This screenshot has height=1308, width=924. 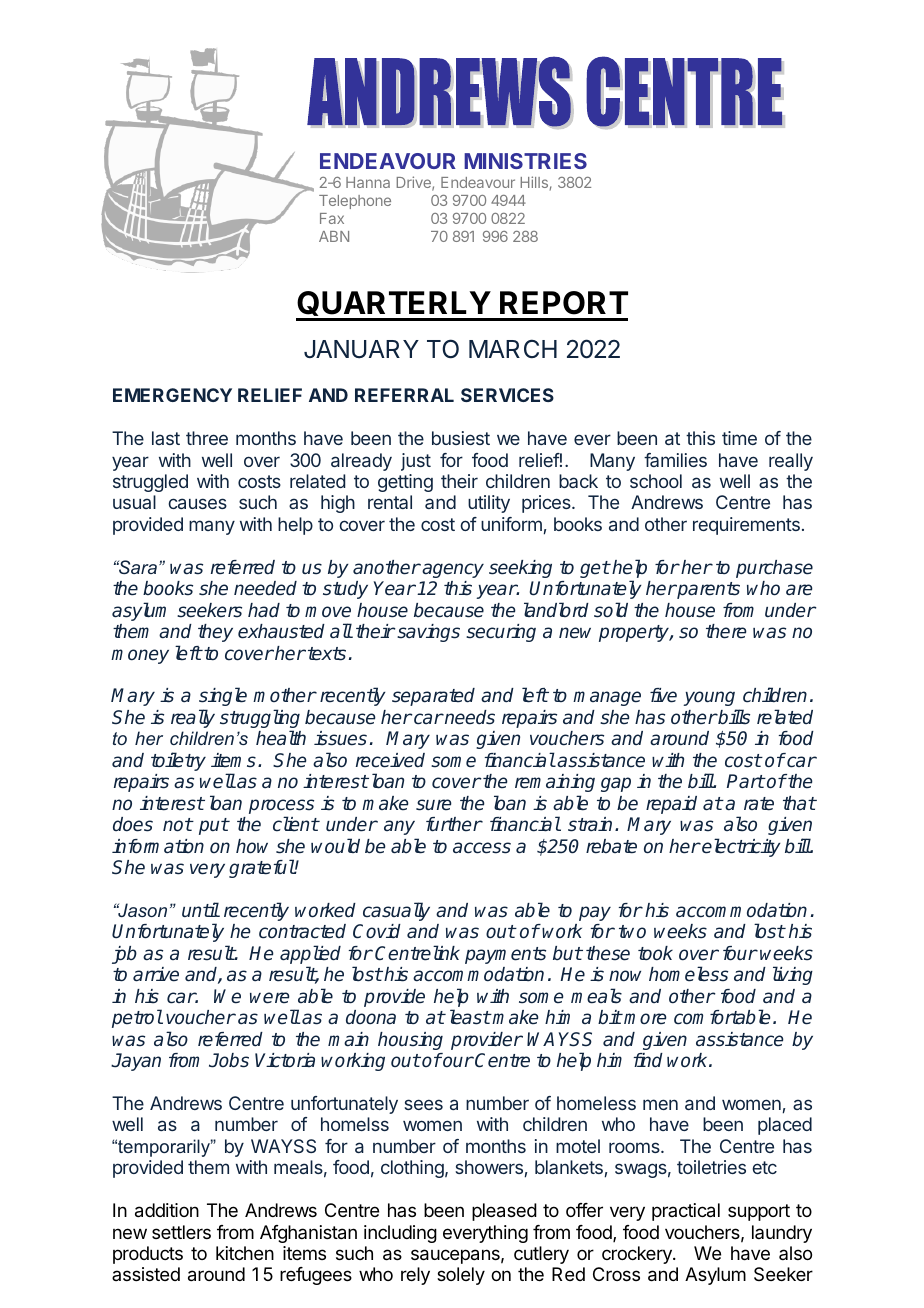 I want to click on settlers, so click(x=181, y=1232).
